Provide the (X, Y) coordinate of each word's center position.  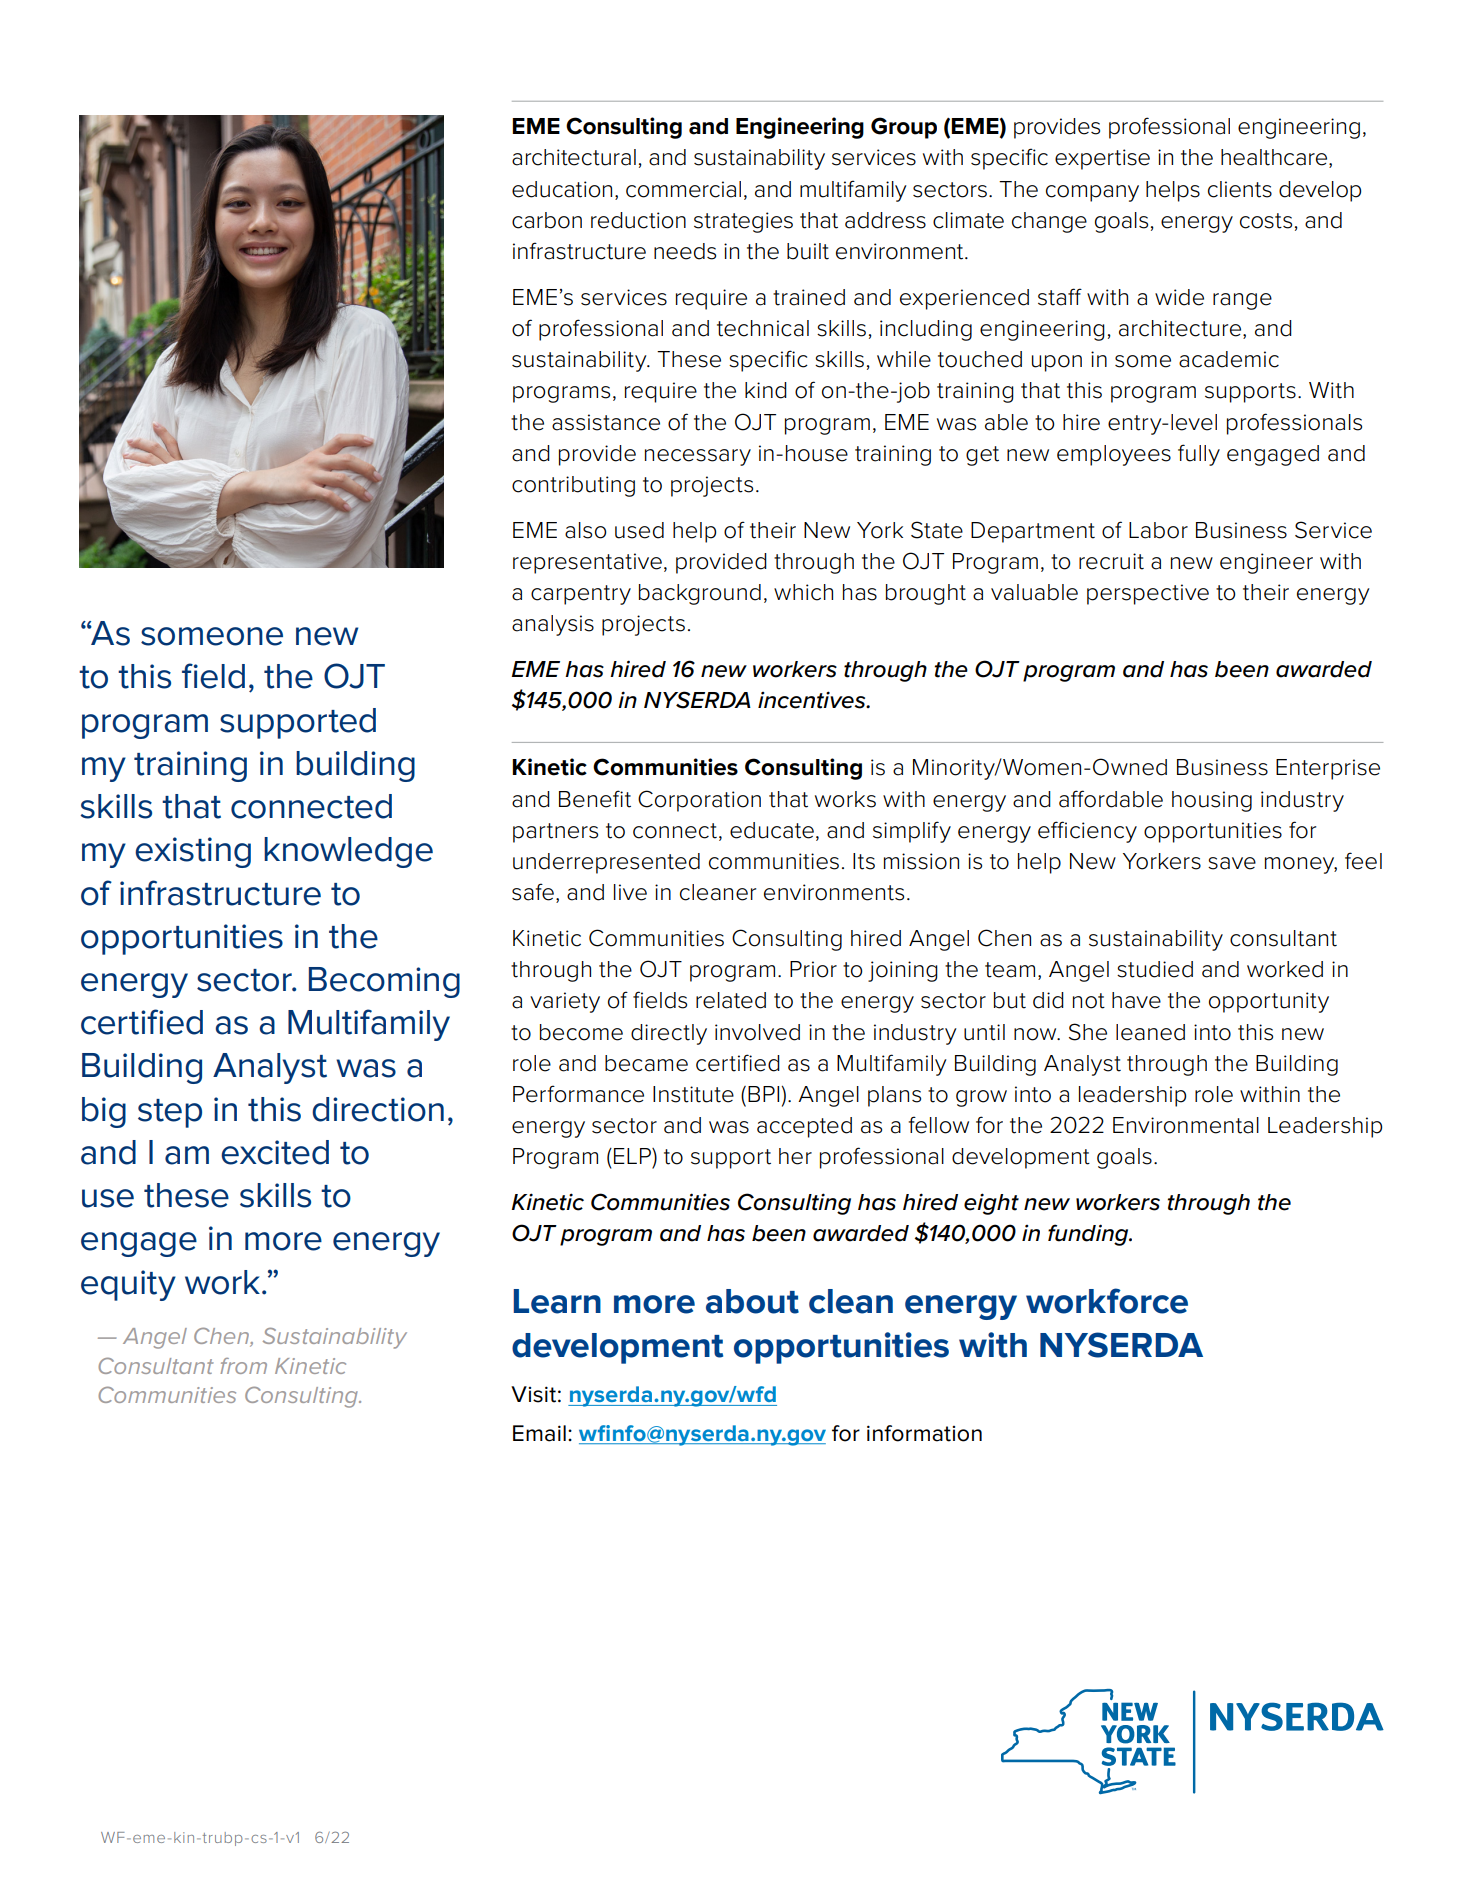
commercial (683, 189)
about (752, 1301)
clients (1240, 189)
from (243, 1366)
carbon (547, 220)
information (924, 1433)
